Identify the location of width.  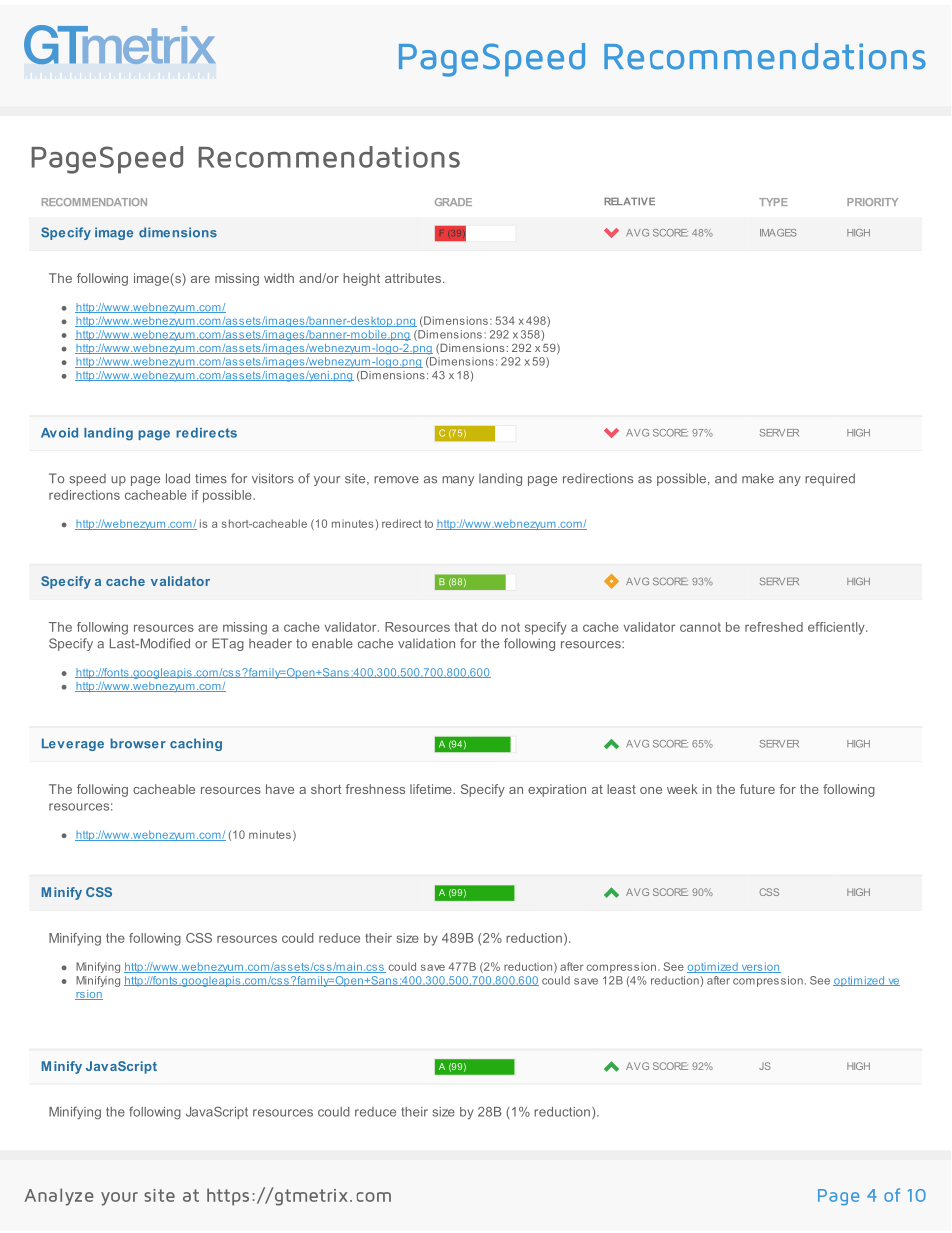
(279, 278).
